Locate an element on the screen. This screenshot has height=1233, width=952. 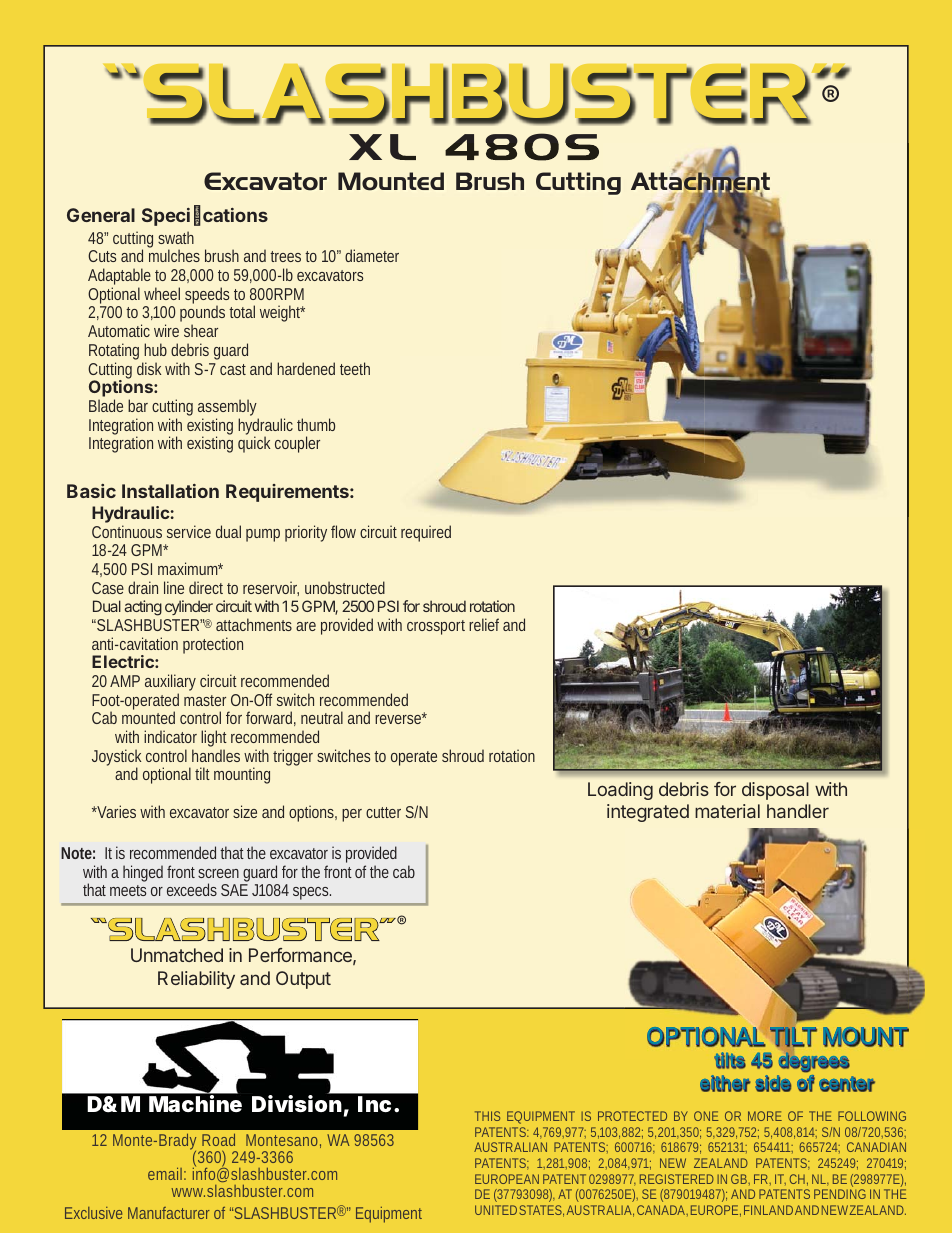
diameter is located at coordinates (372, 255).
